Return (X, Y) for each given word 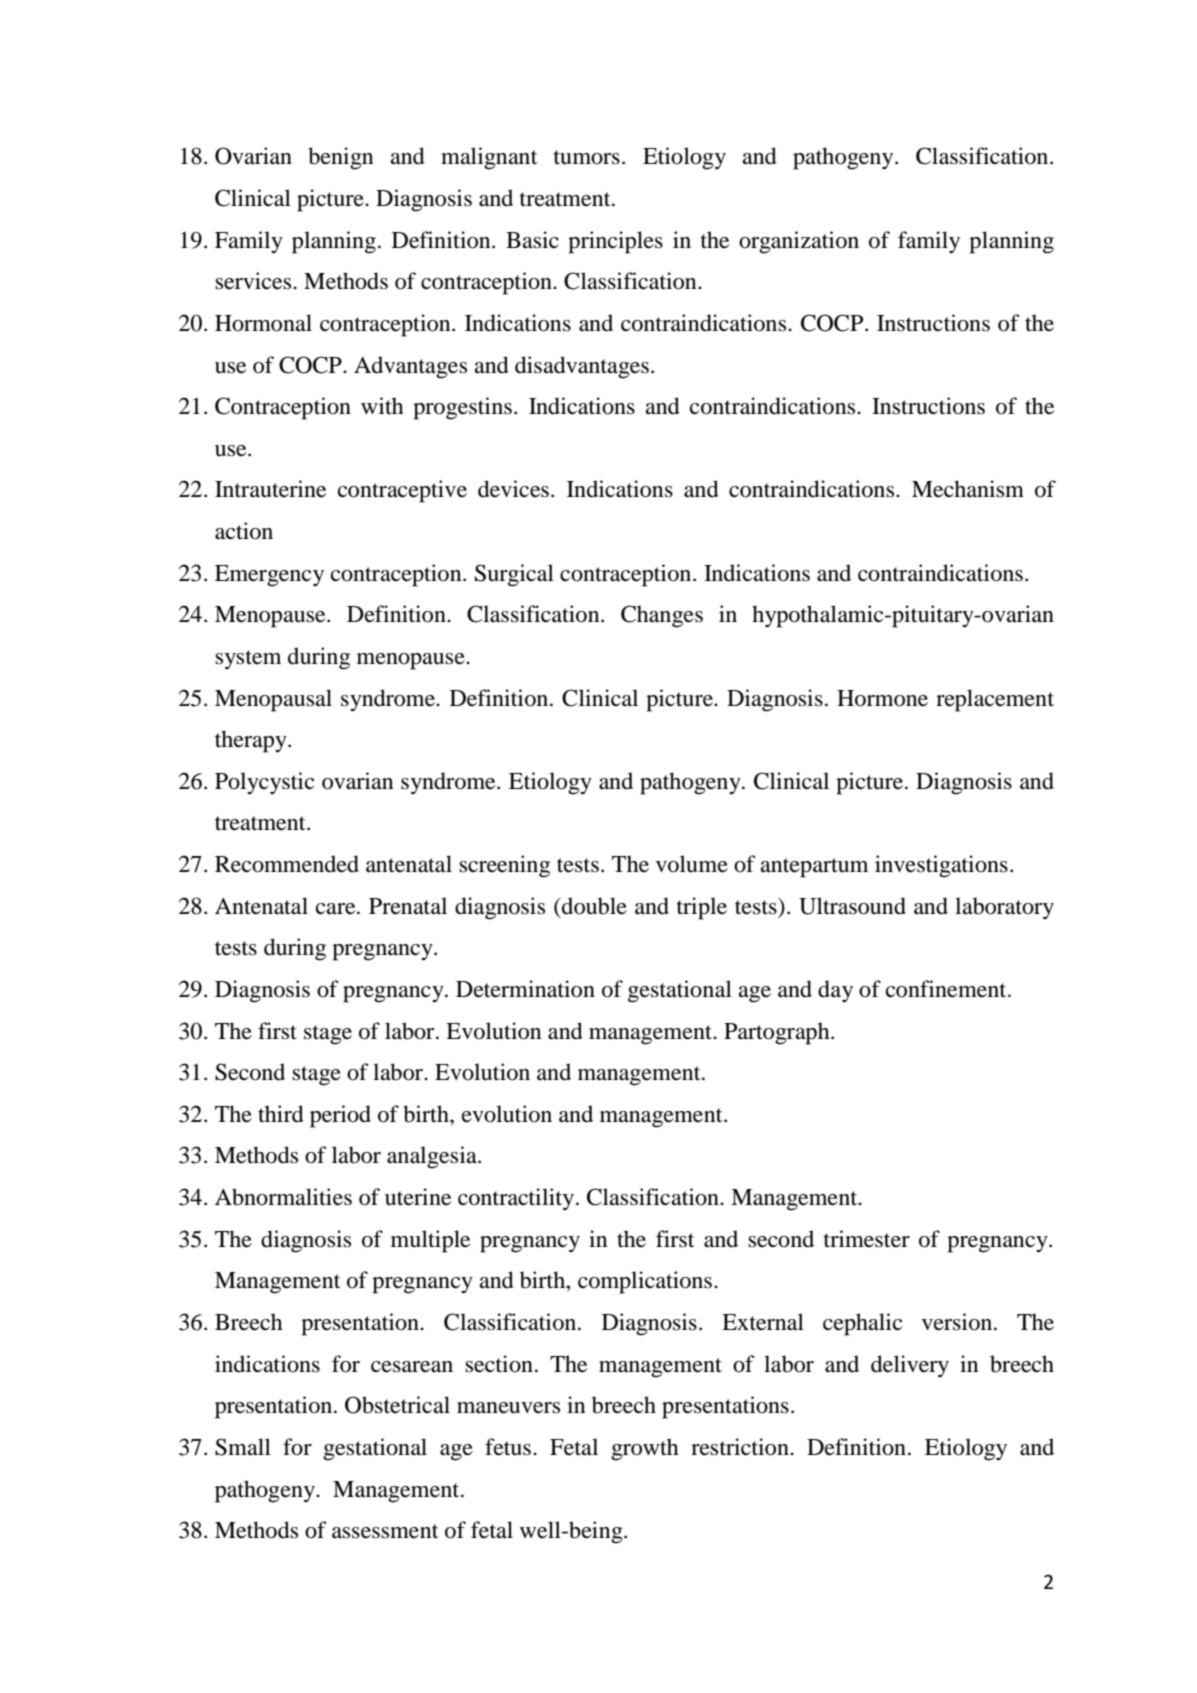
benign (340, 158)
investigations (941, 866)
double (593, 906)
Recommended (287, 864)
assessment (385, 1531)
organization (799, 242)
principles (615, 242)
